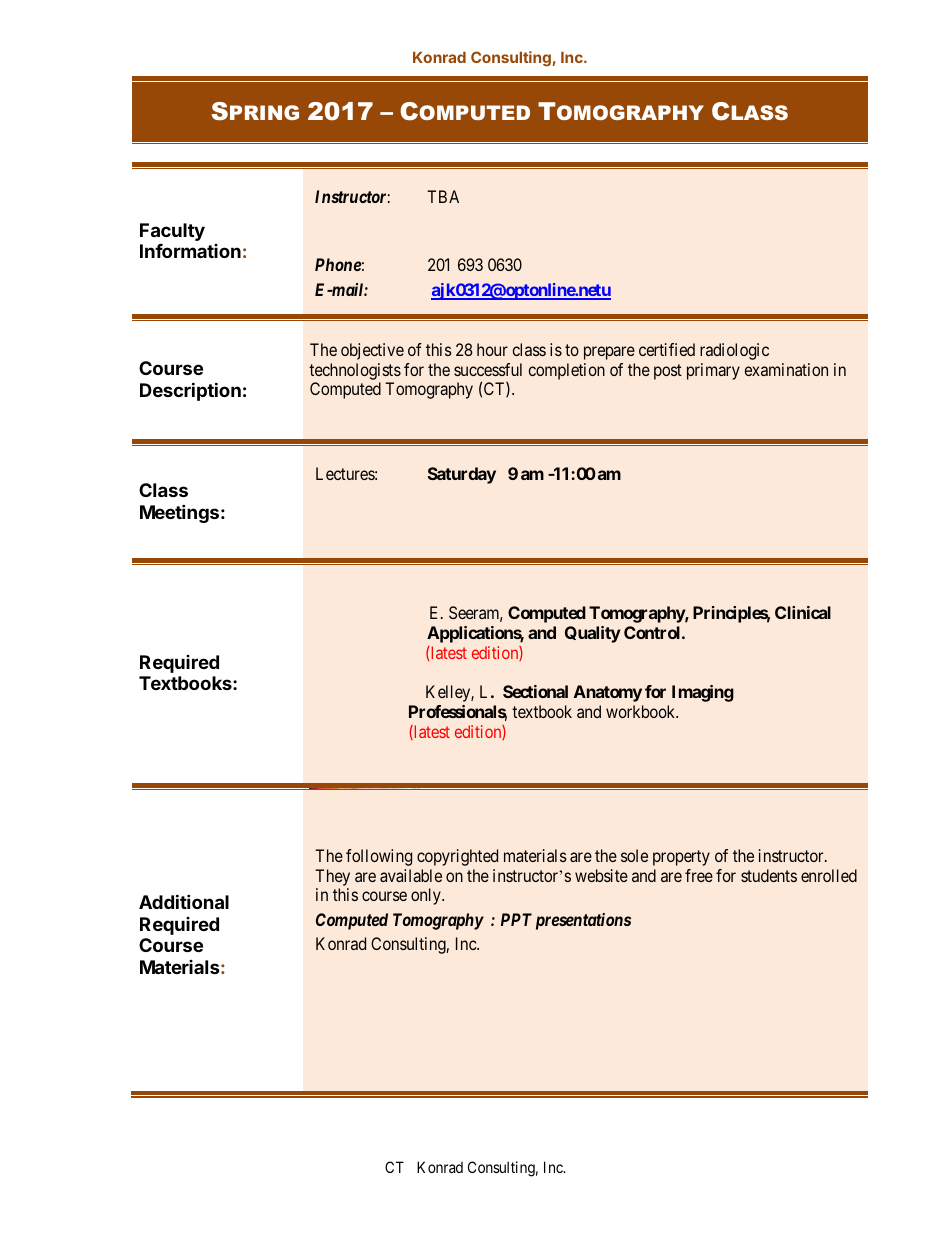 The width and height of the screenshot is (952, 1233). Describe the element at coordinates (462, 475) in the screenshot. I see `Saturday` at that location.
